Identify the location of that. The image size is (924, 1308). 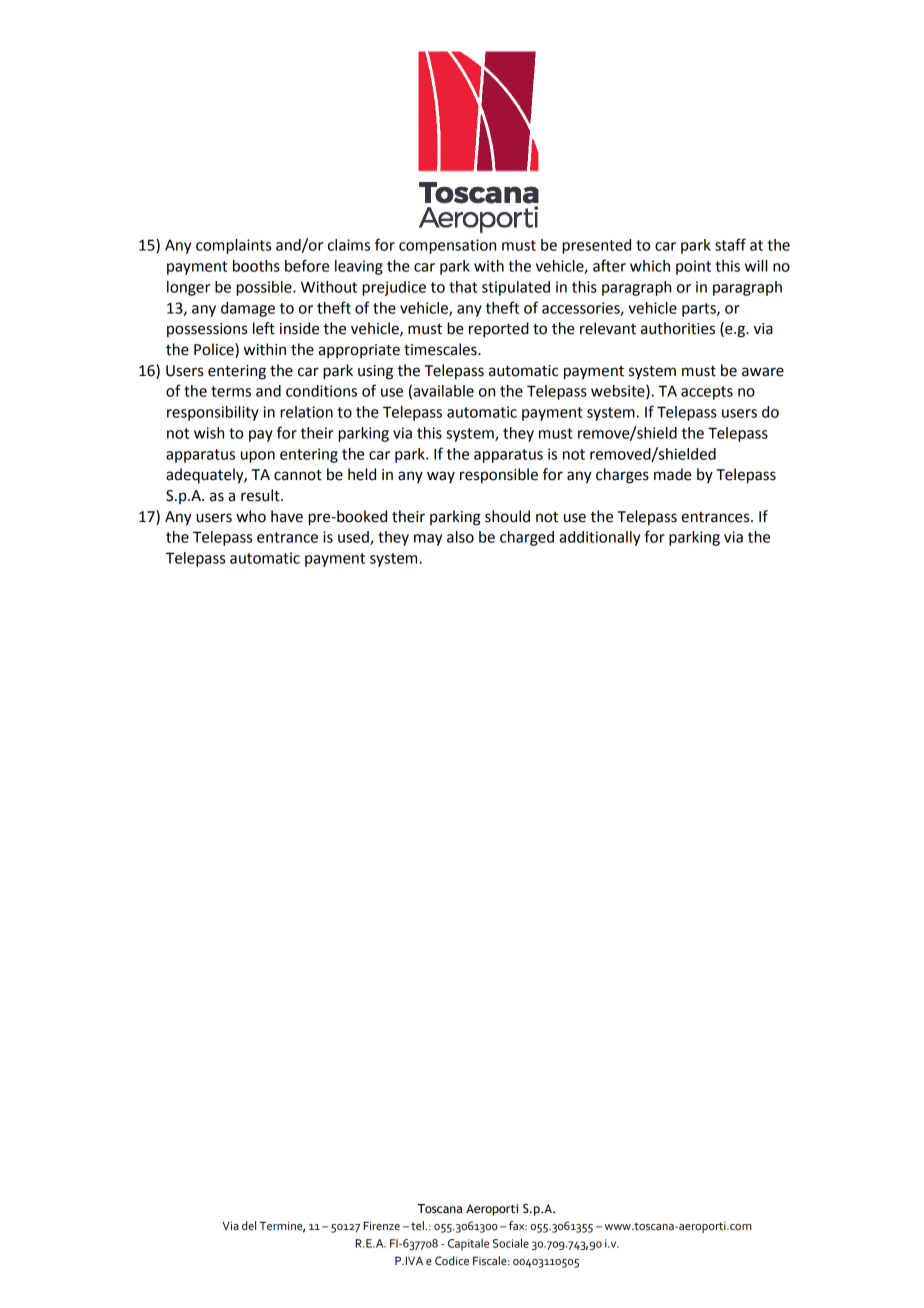
(463, 287).
